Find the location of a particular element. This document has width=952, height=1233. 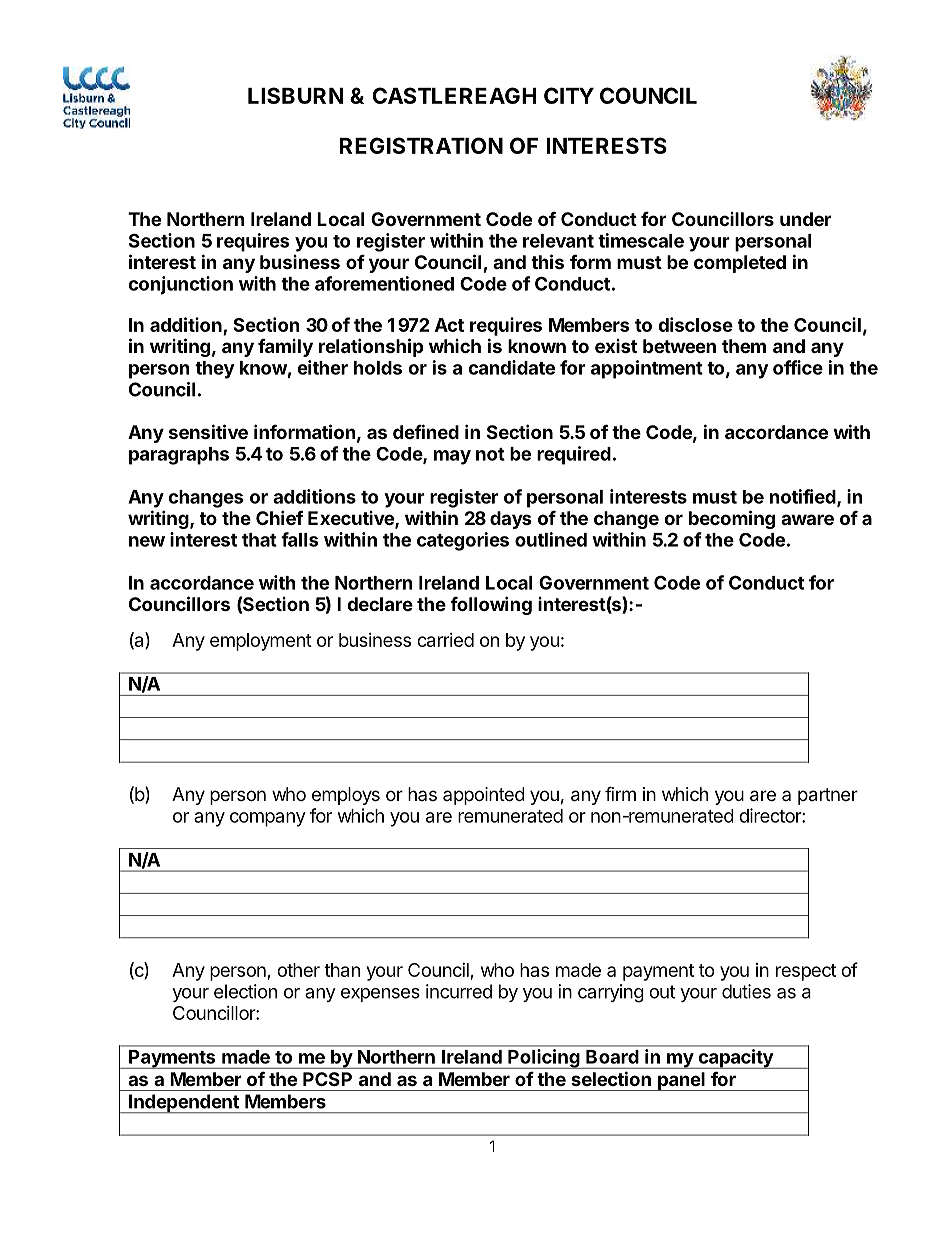

candidate is located at coordinates (511, 367).
